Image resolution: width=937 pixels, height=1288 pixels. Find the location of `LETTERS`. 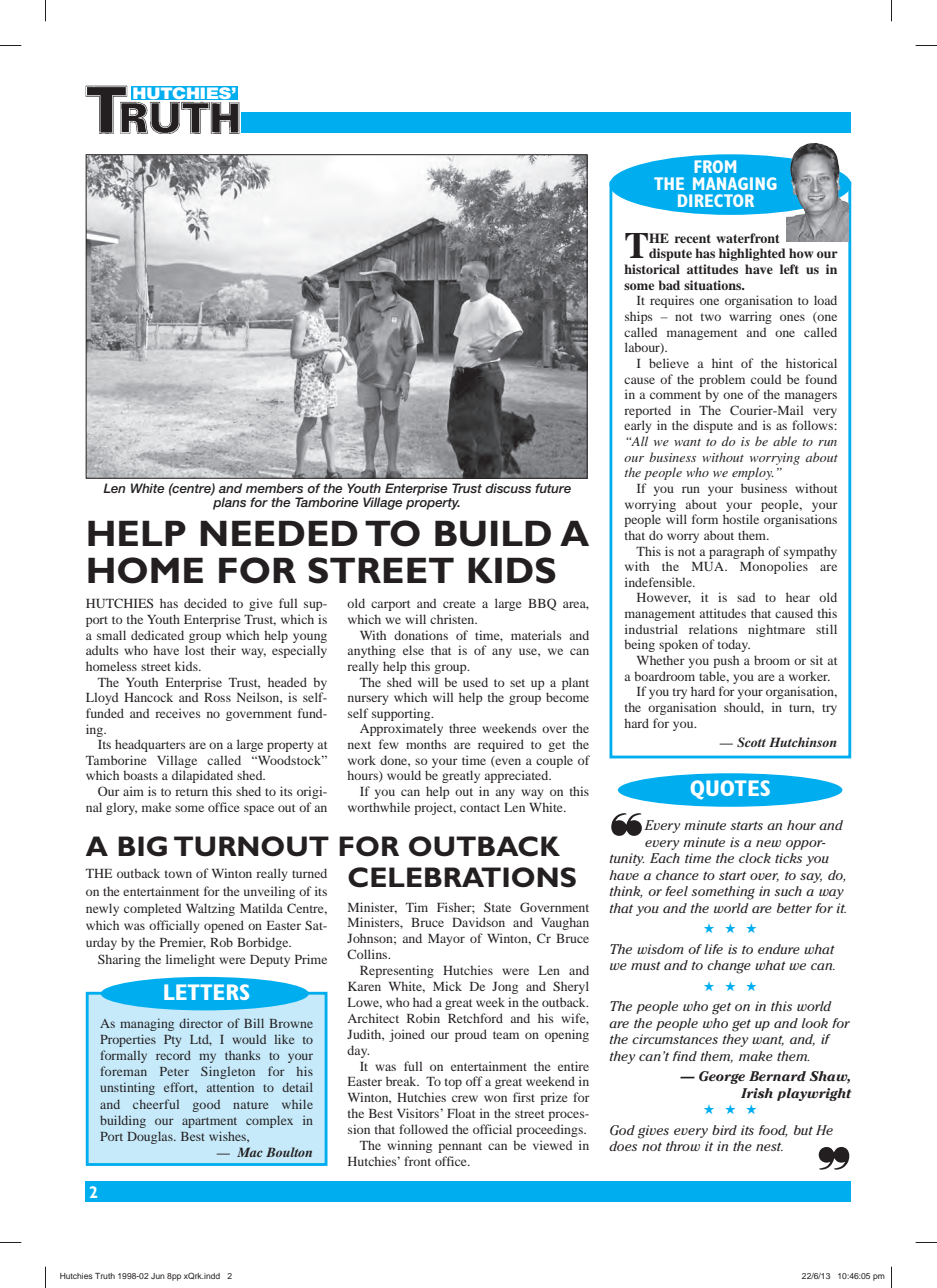

LETTERS is located at coordinates (206, 992).
